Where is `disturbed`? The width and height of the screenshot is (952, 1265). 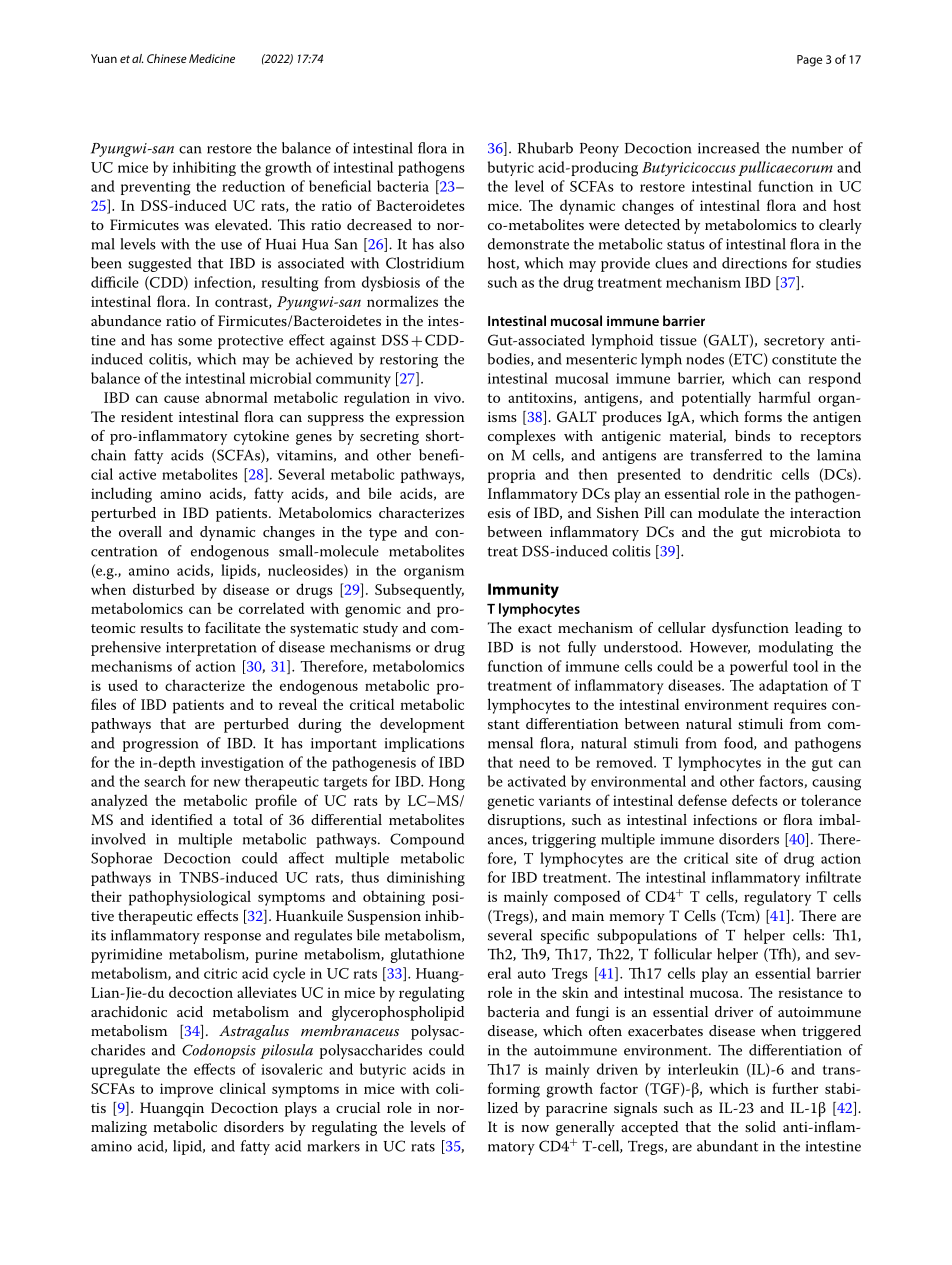 disturbed is located at coordinates (164, 589).
